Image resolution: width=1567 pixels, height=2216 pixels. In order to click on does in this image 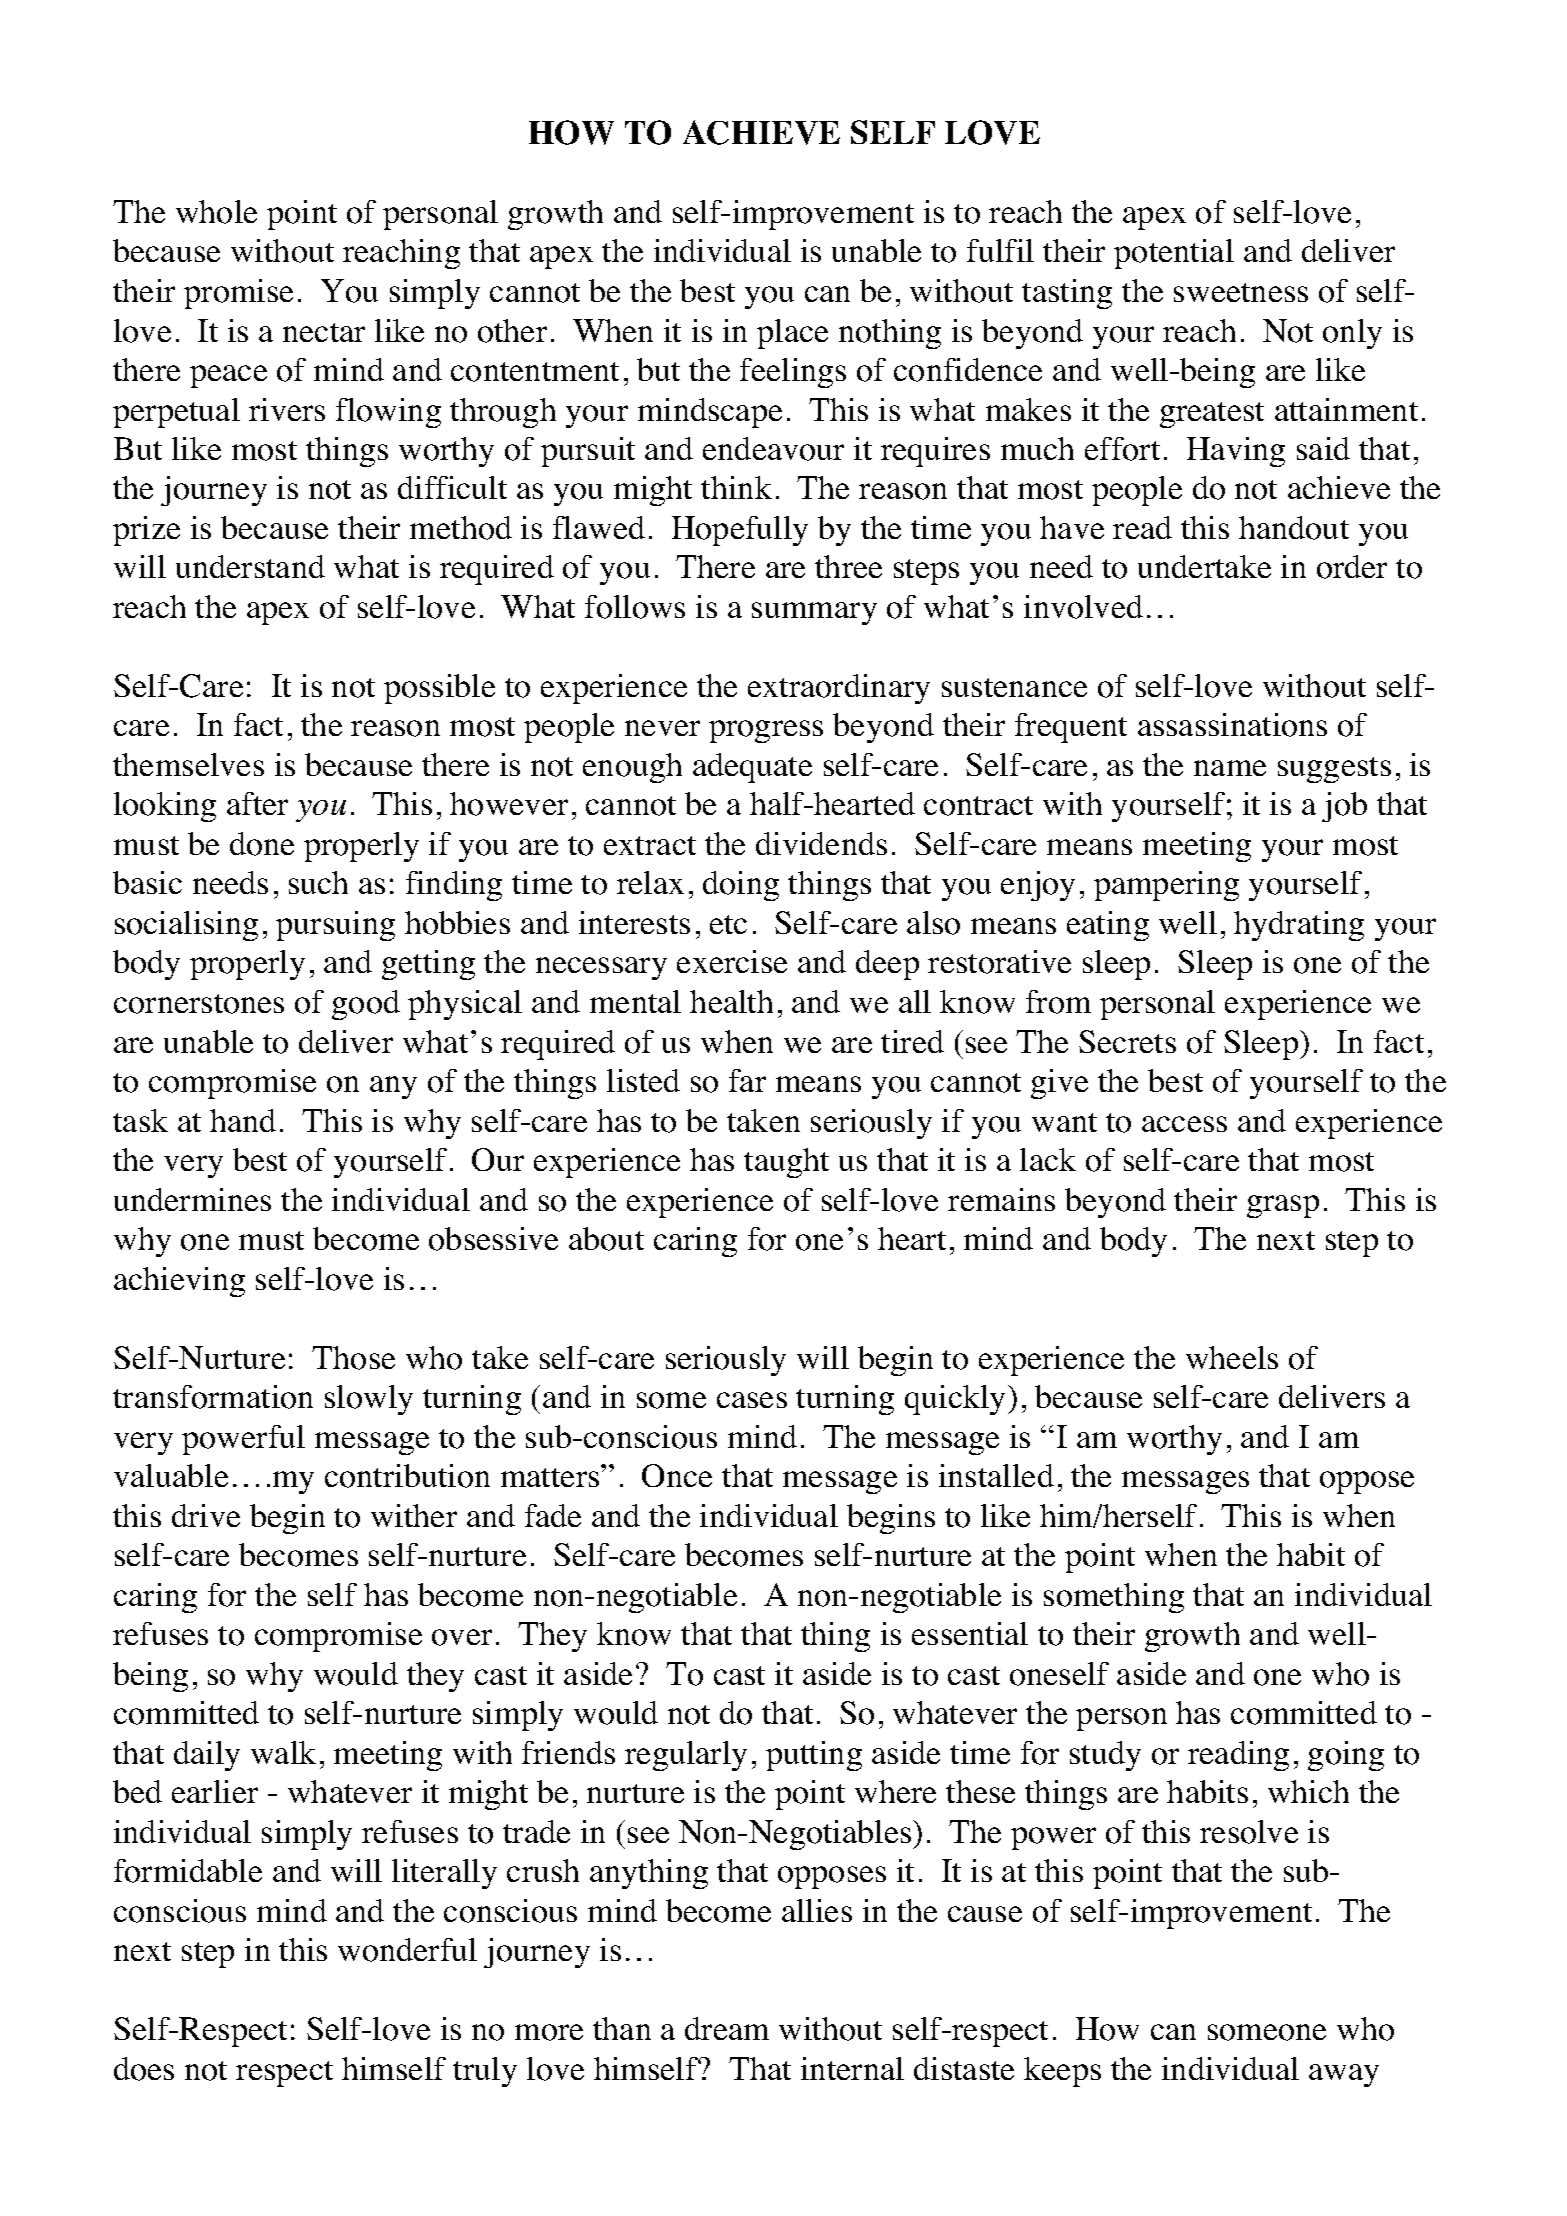, I will do `click(144, 2069)`.
